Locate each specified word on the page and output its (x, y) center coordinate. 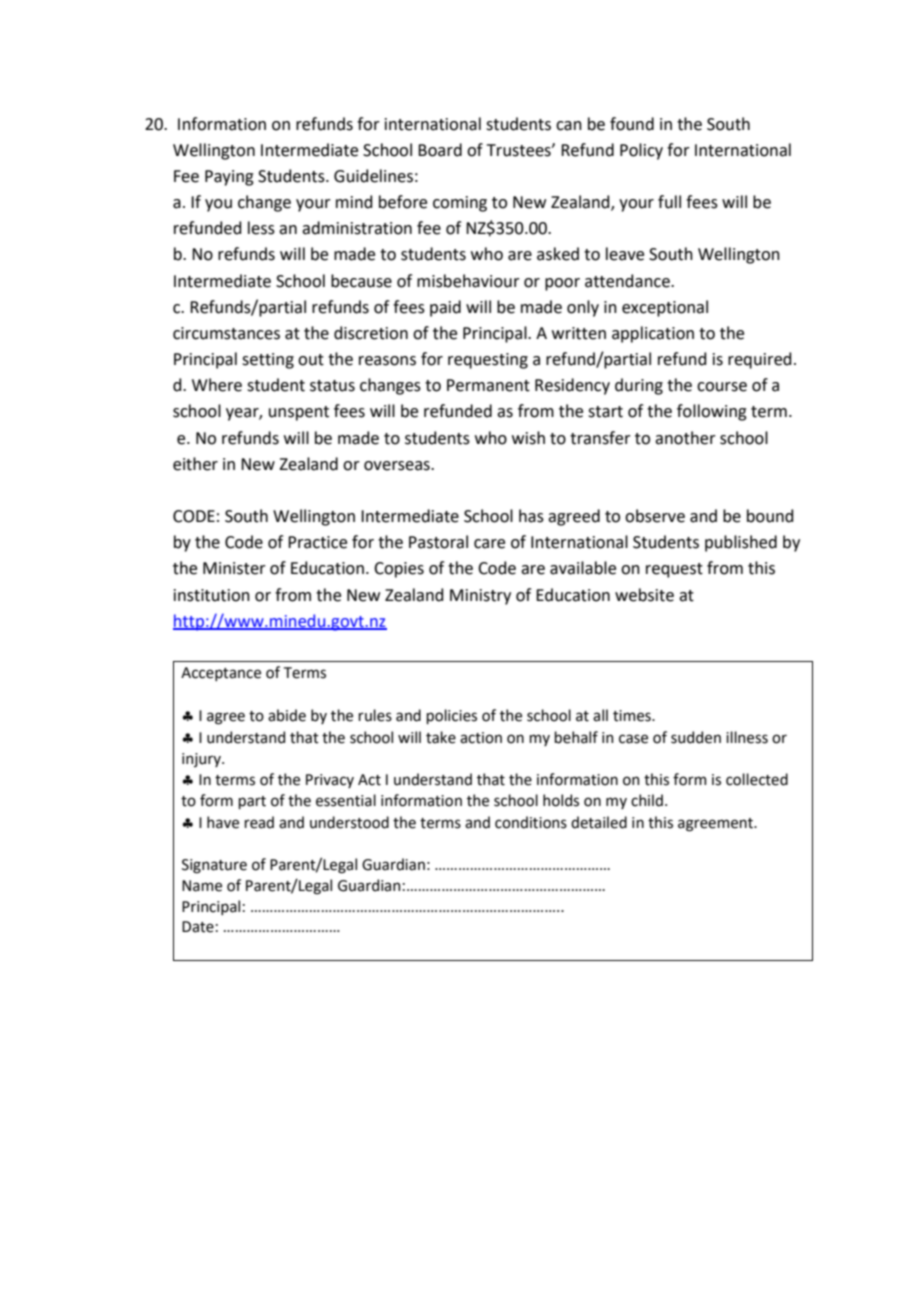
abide (287, 715)
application (653, 334)
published (741, 543)
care (489, 544)
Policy (641, 151)
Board (440, 150)
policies (451, 716)
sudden (696, 737)
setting (268, 361)
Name (202, 886)
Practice (317, 542)
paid (445, 308)
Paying (229, 178)
